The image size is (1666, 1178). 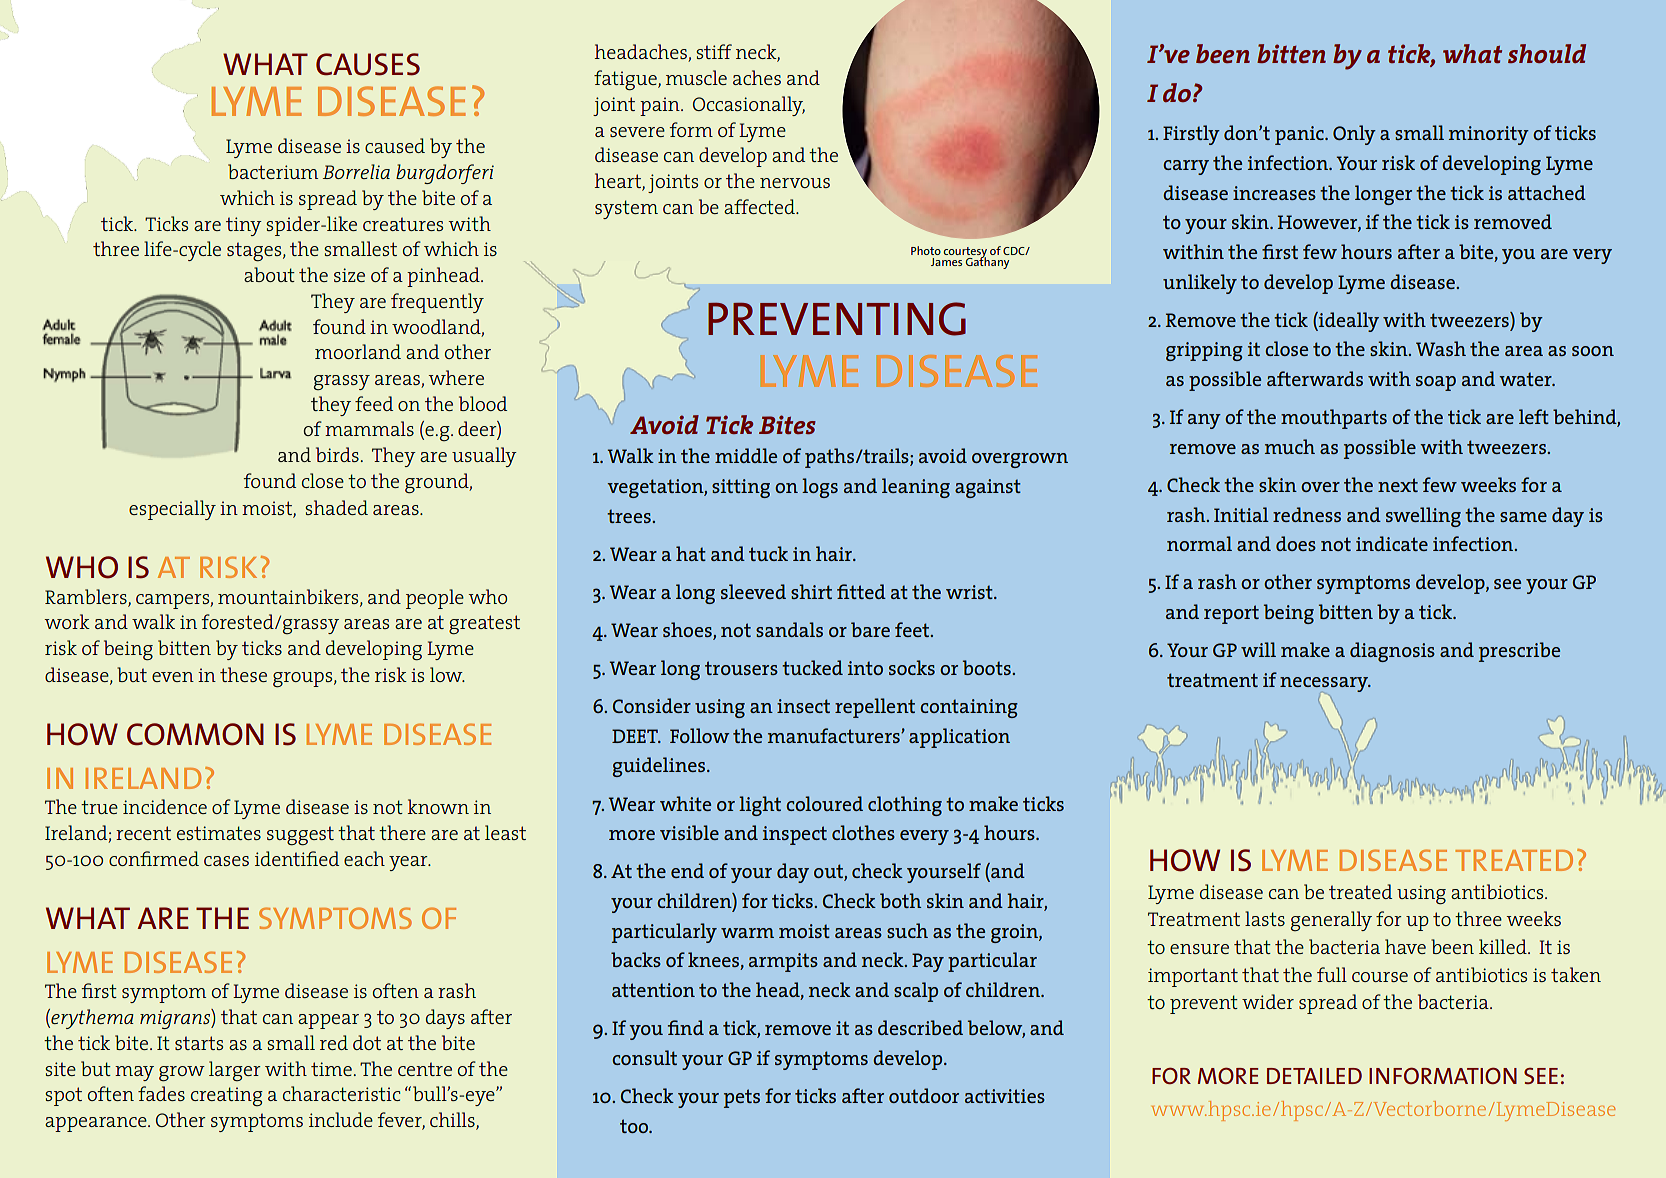 I want to click on next, so click(x=1398, y=485).
